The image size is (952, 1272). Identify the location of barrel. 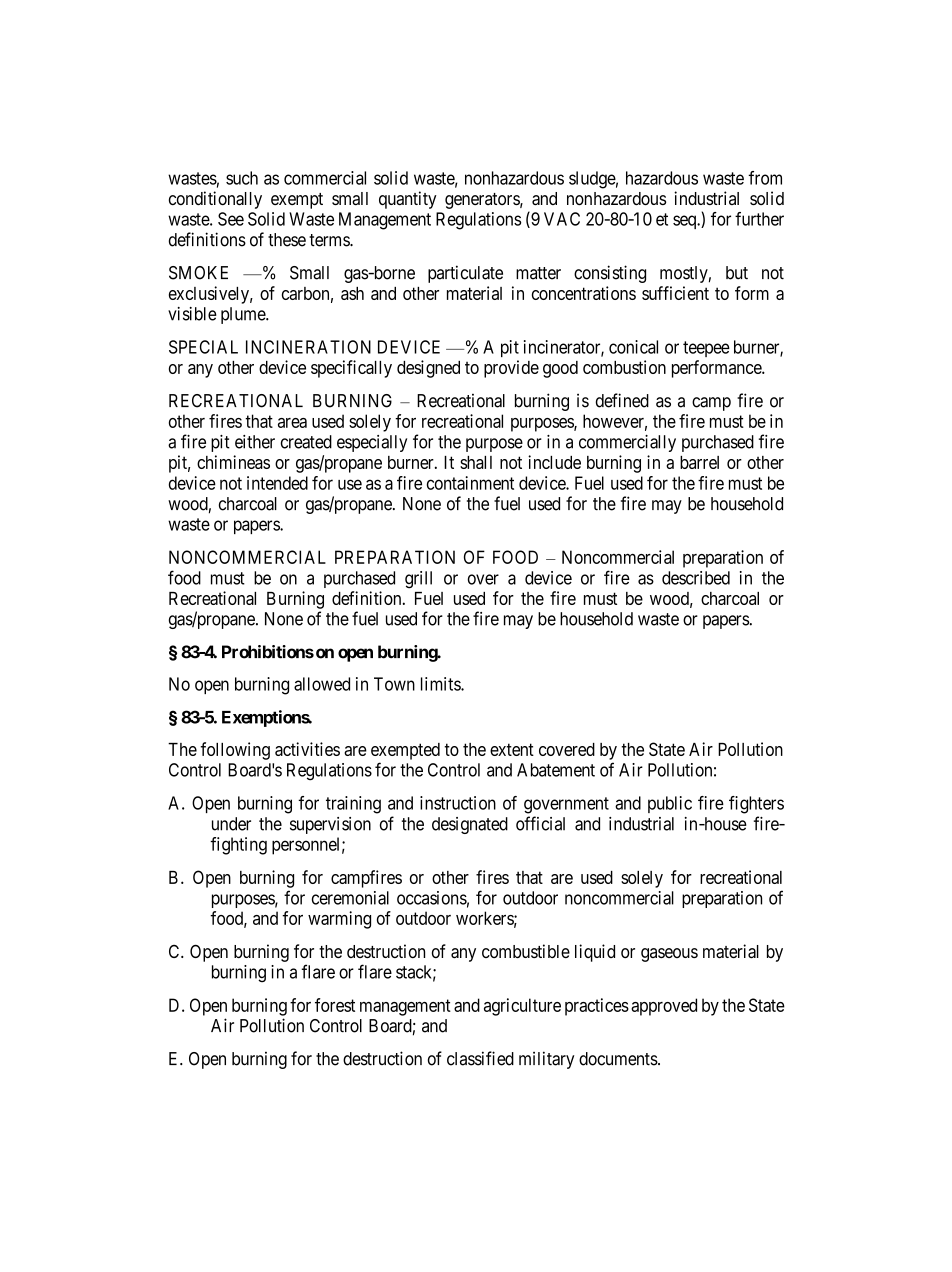
(699, 462).
